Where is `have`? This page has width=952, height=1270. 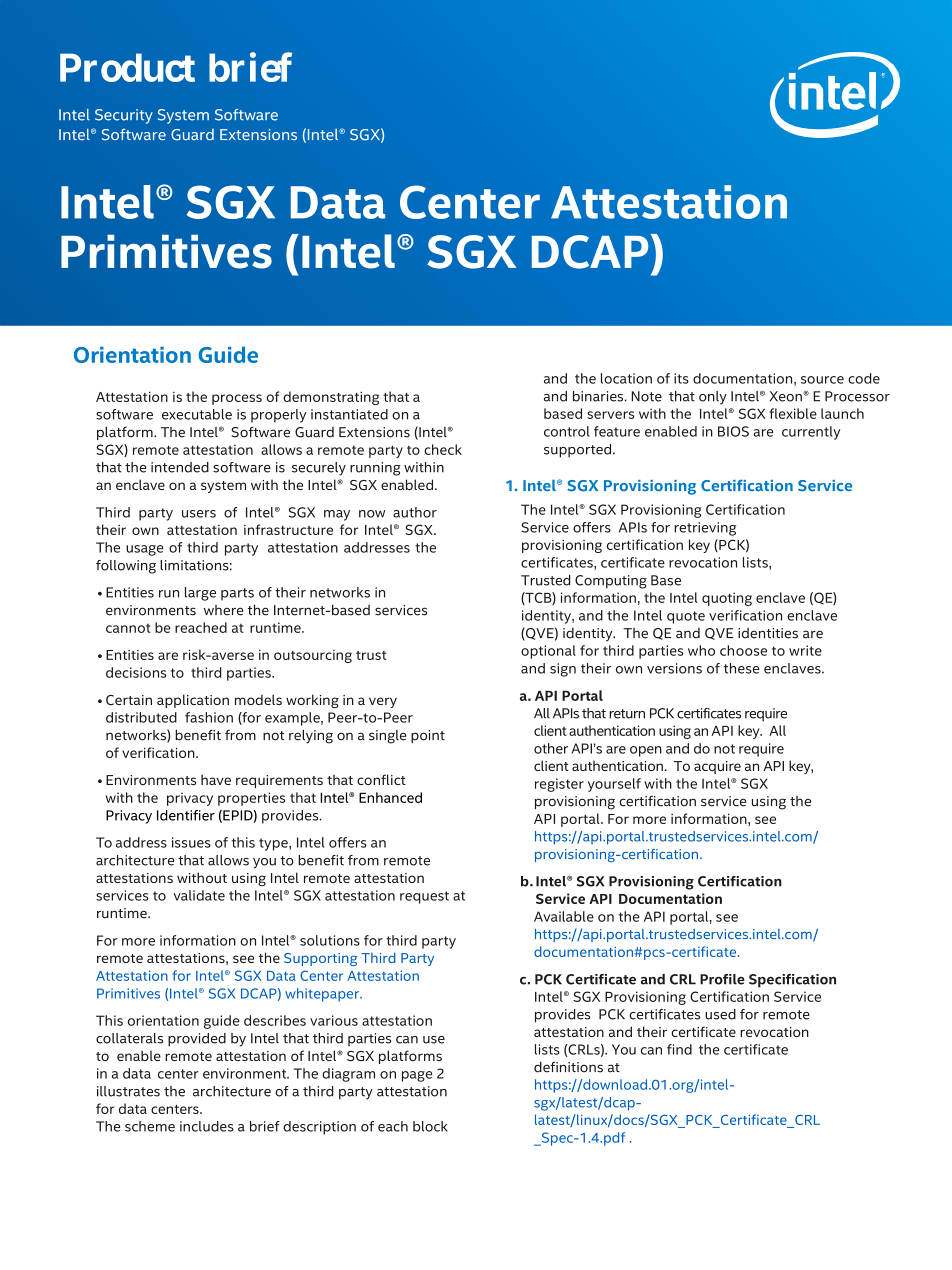 have is located at coordinates (216, 779).
